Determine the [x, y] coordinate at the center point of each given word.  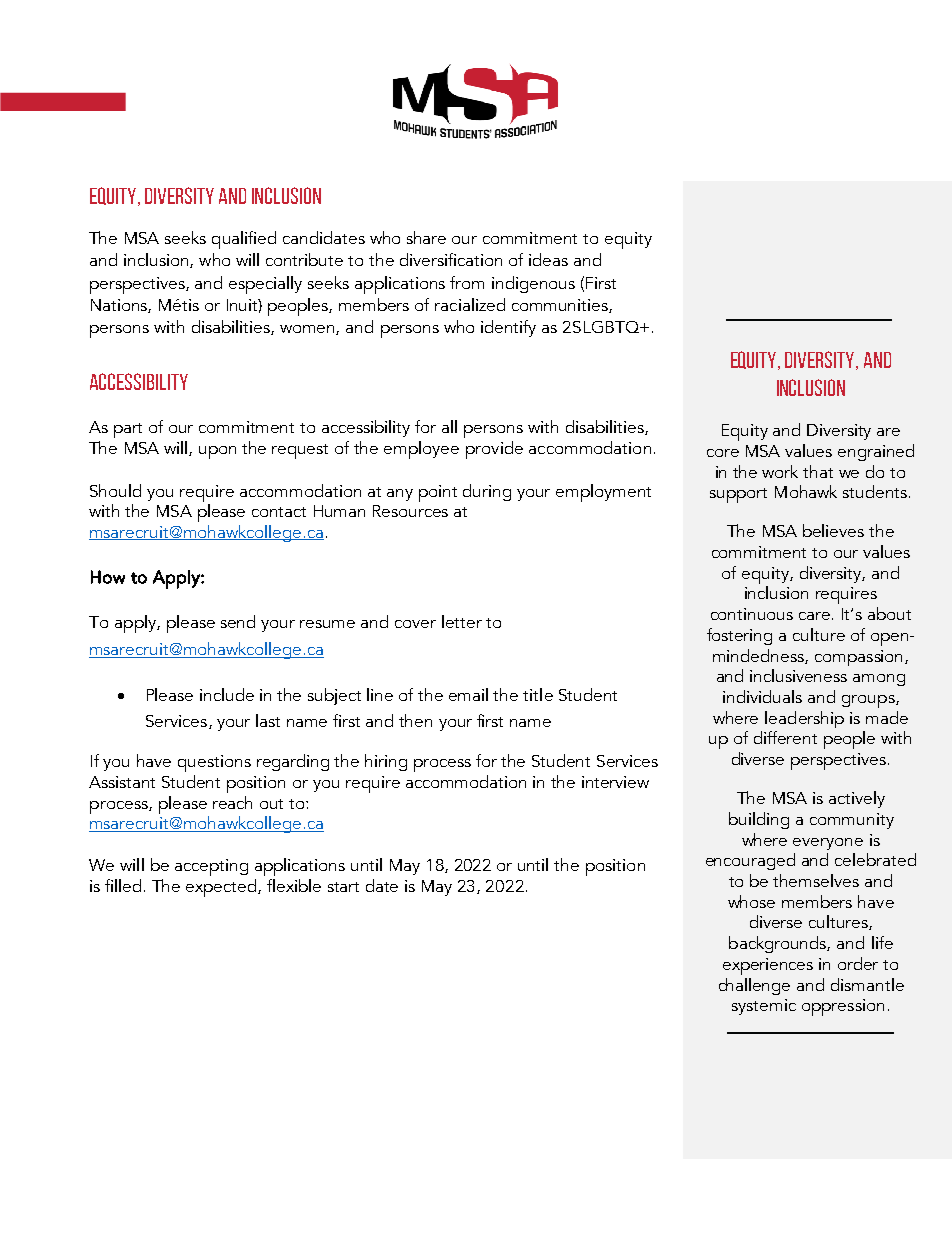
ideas [548, 259]
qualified [244, 240]
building [759, 820]
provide [494, 450]
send [238, 621]
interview [615, 782]
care [816, 616]
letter [462, 621]
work [780, 471]
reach [232, 802]
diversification [451, 259]
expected [222, 888]
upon [217, 452]
